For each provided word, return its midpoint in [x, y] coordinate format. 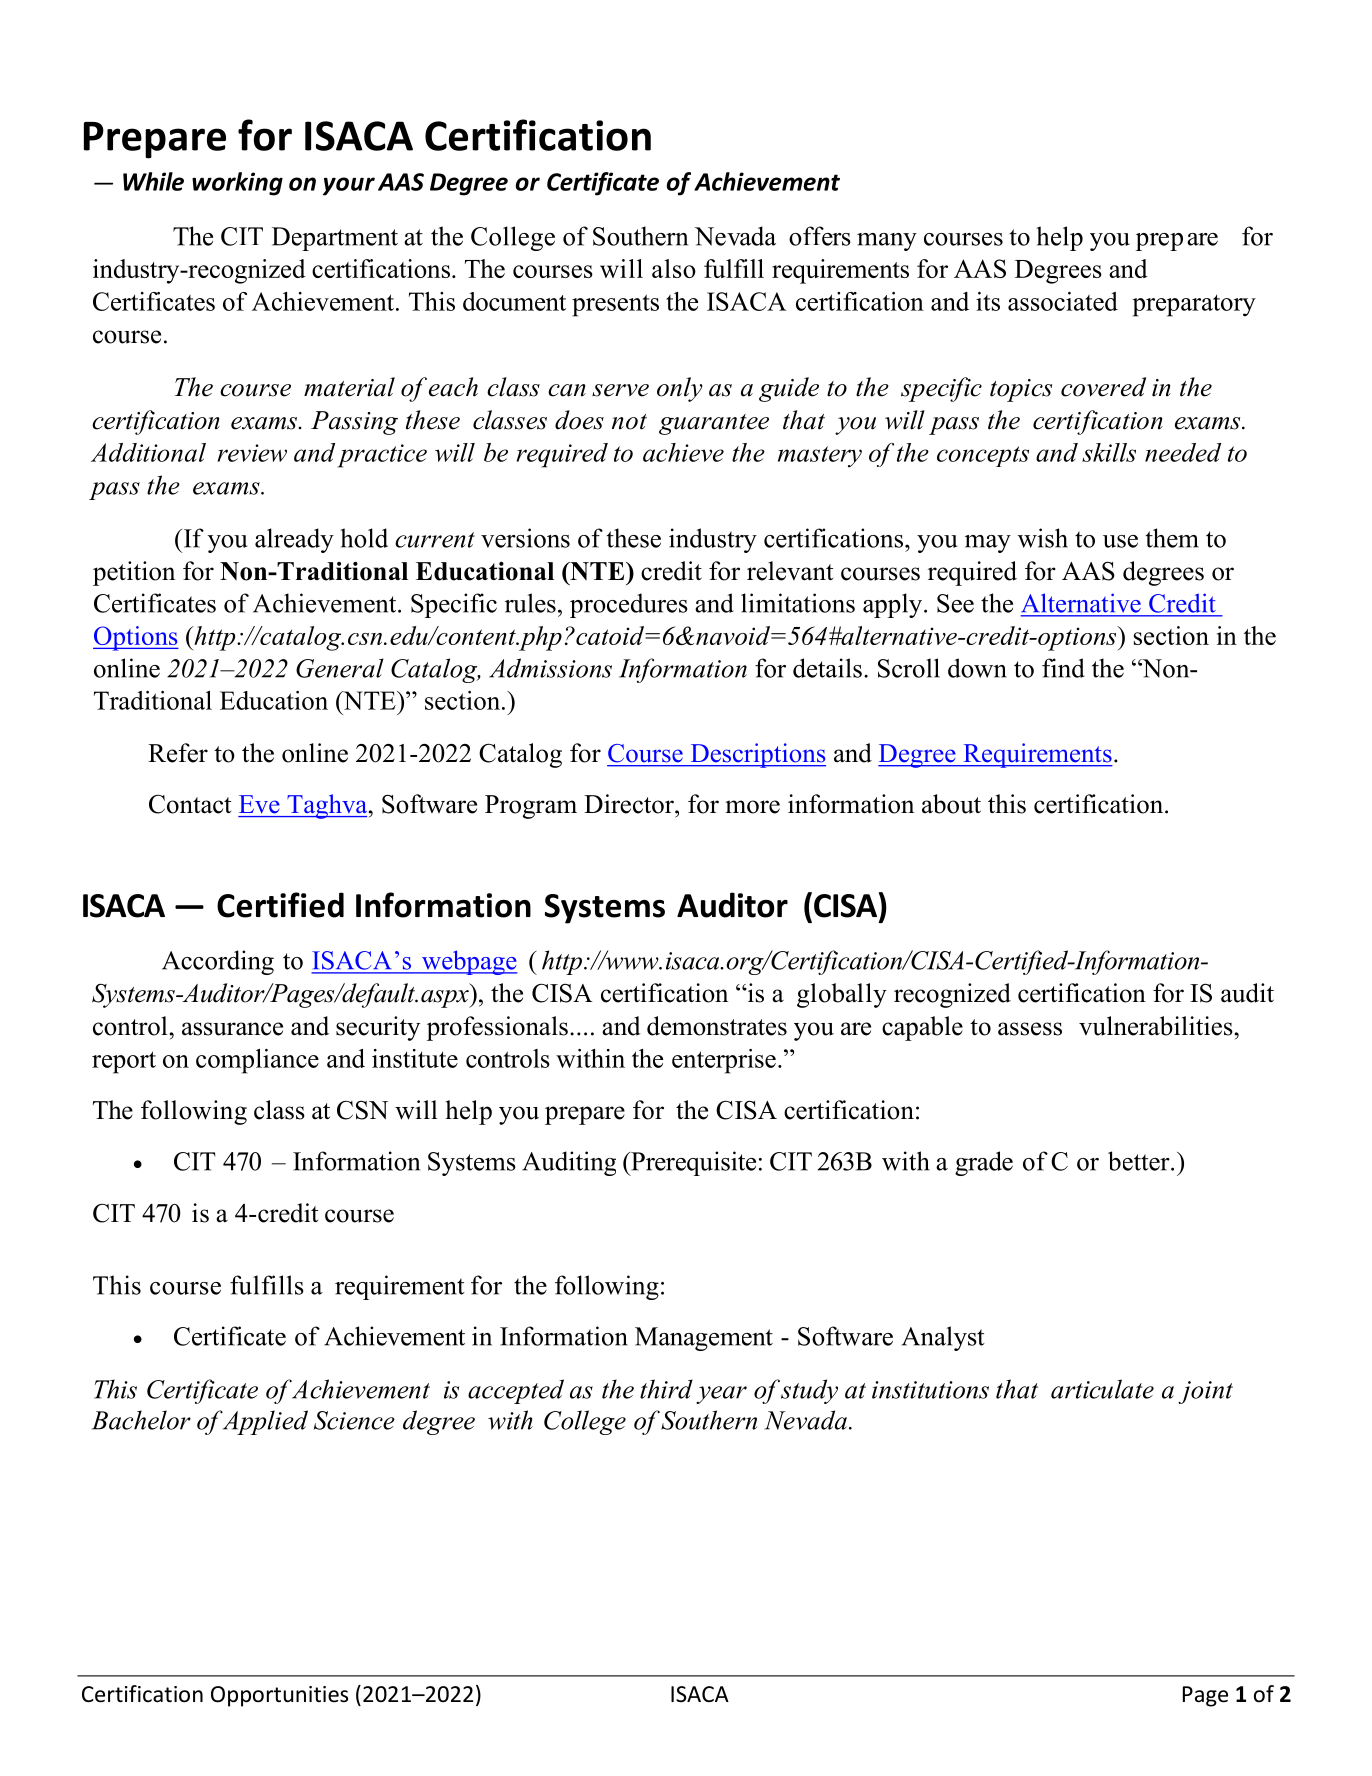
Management [704, 1339]
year [721, 1395]
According [218, 962]
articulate [1102, 1389]
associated [1063, 301]
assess [1030, 1029]
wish [1043, 538]
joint [1205, 1392]
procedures [629, 605]
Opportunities [279, 1696]
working [237, 184]
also [674, 268]
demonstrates [717, 1026]
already [294, 540]
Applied [265, 1422]
